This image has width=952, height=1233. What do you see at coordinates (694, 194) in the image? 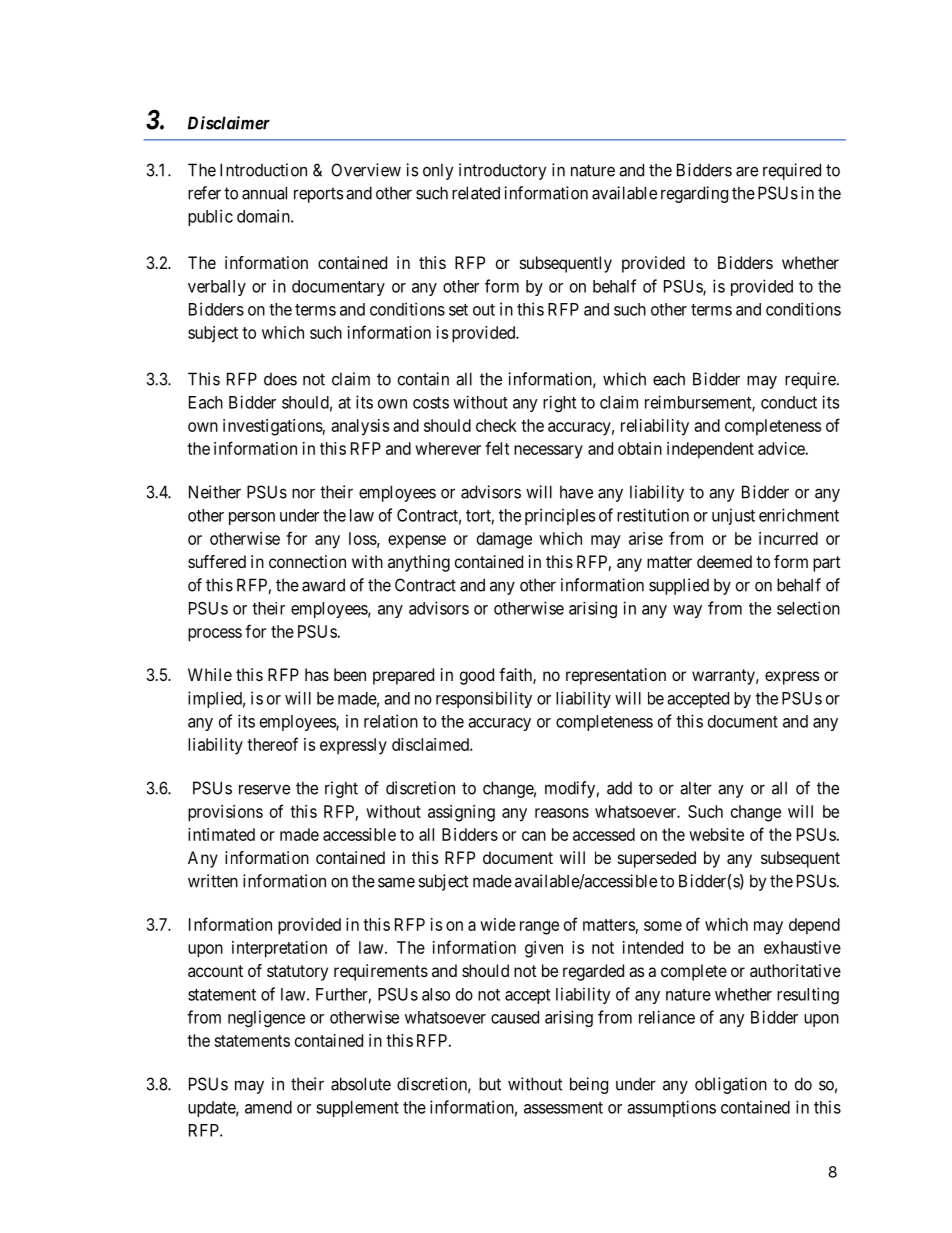
I see `regarding` at bounding box center [694, 194].
